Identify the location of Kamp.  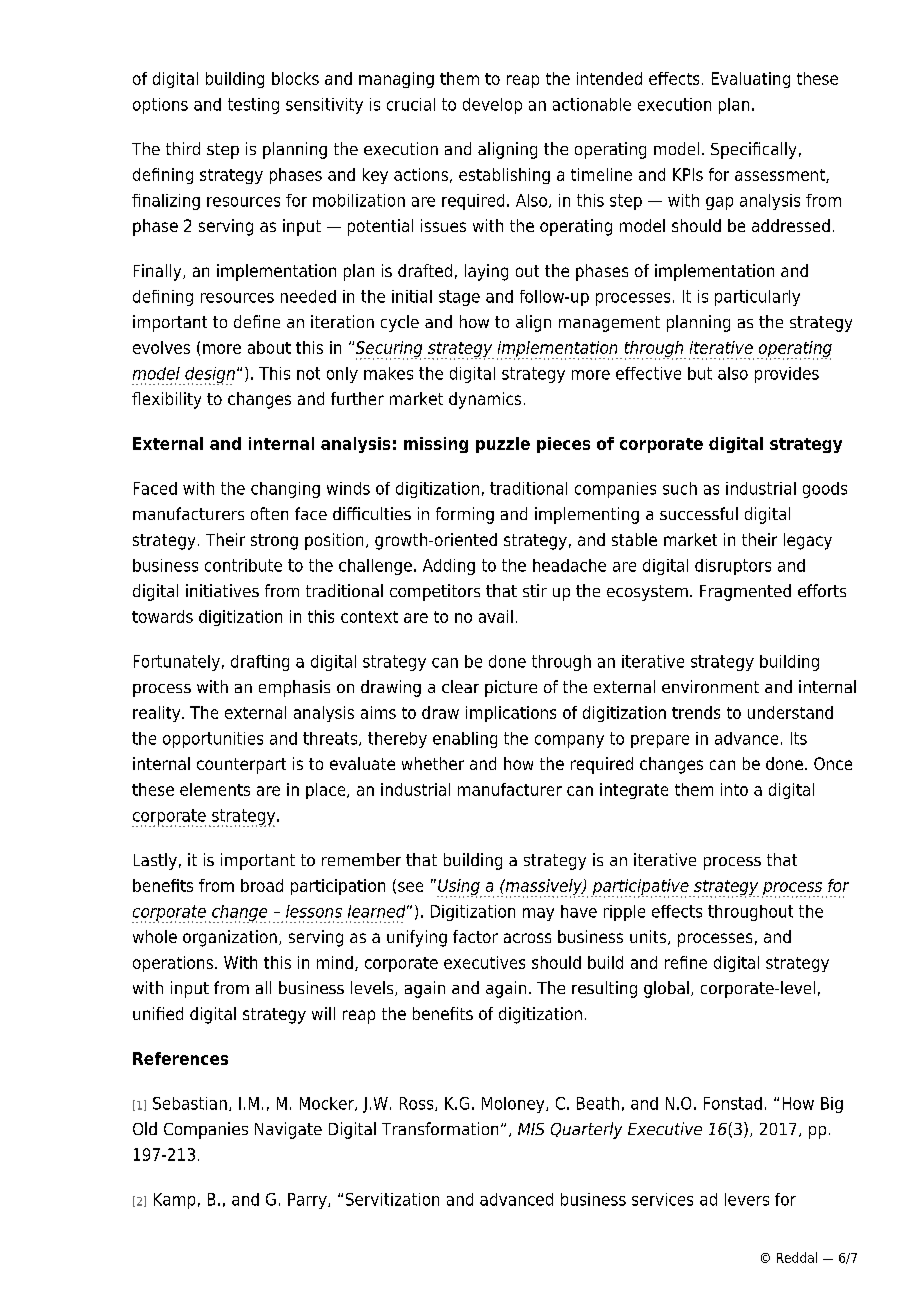
(174, 1201).
